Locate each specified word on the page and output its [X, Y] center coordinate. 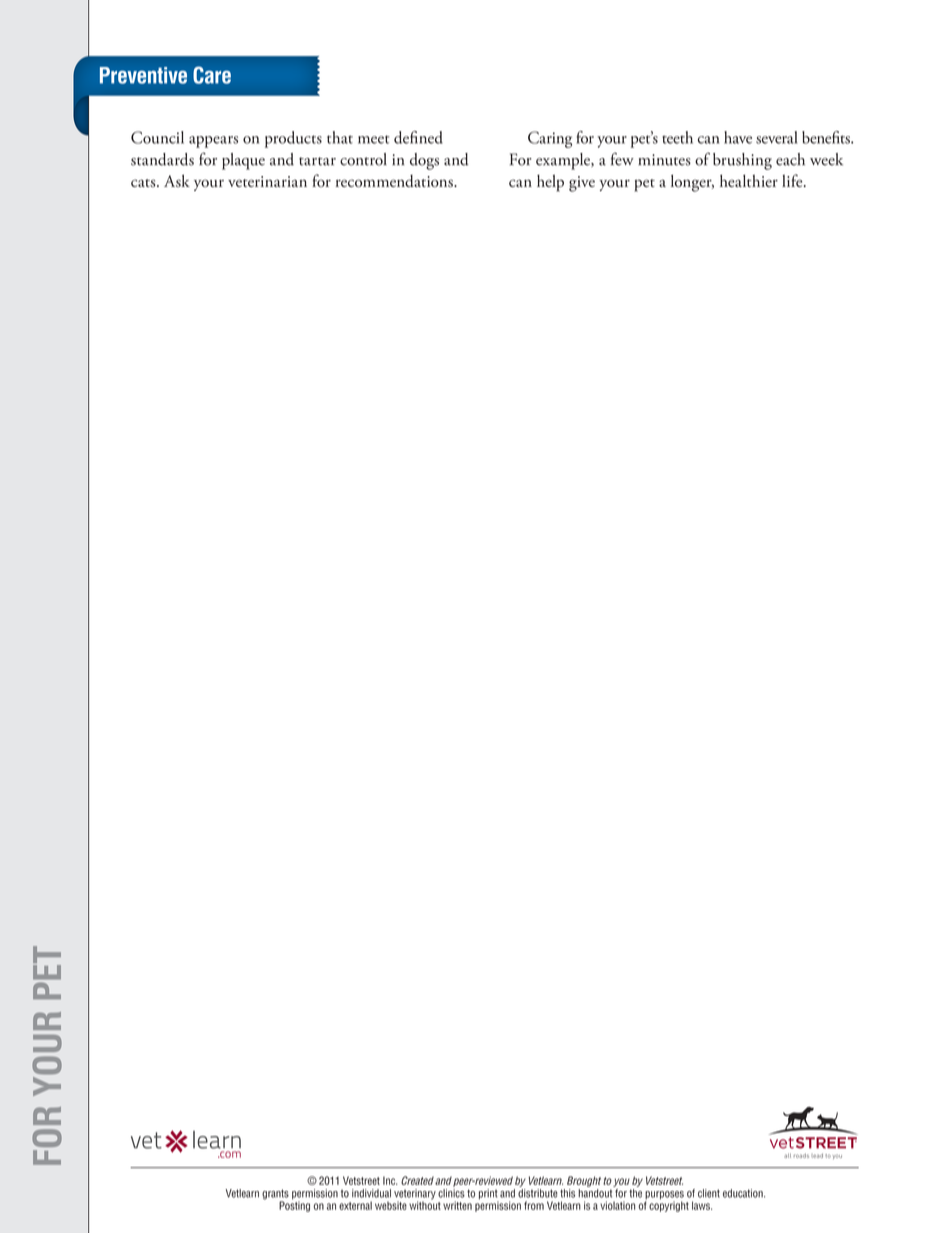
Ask [177, 180]
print [489, 1195]
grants [275, 1195]
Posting [294, 1205]
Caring [550, 139]
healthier [749, 180]
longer [692, 183]
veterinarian [267, 181]
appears [213, 142]
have [738, 137]
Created [417, 1180]
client [709, 1193]
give [582, 184]
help [550, 183]
